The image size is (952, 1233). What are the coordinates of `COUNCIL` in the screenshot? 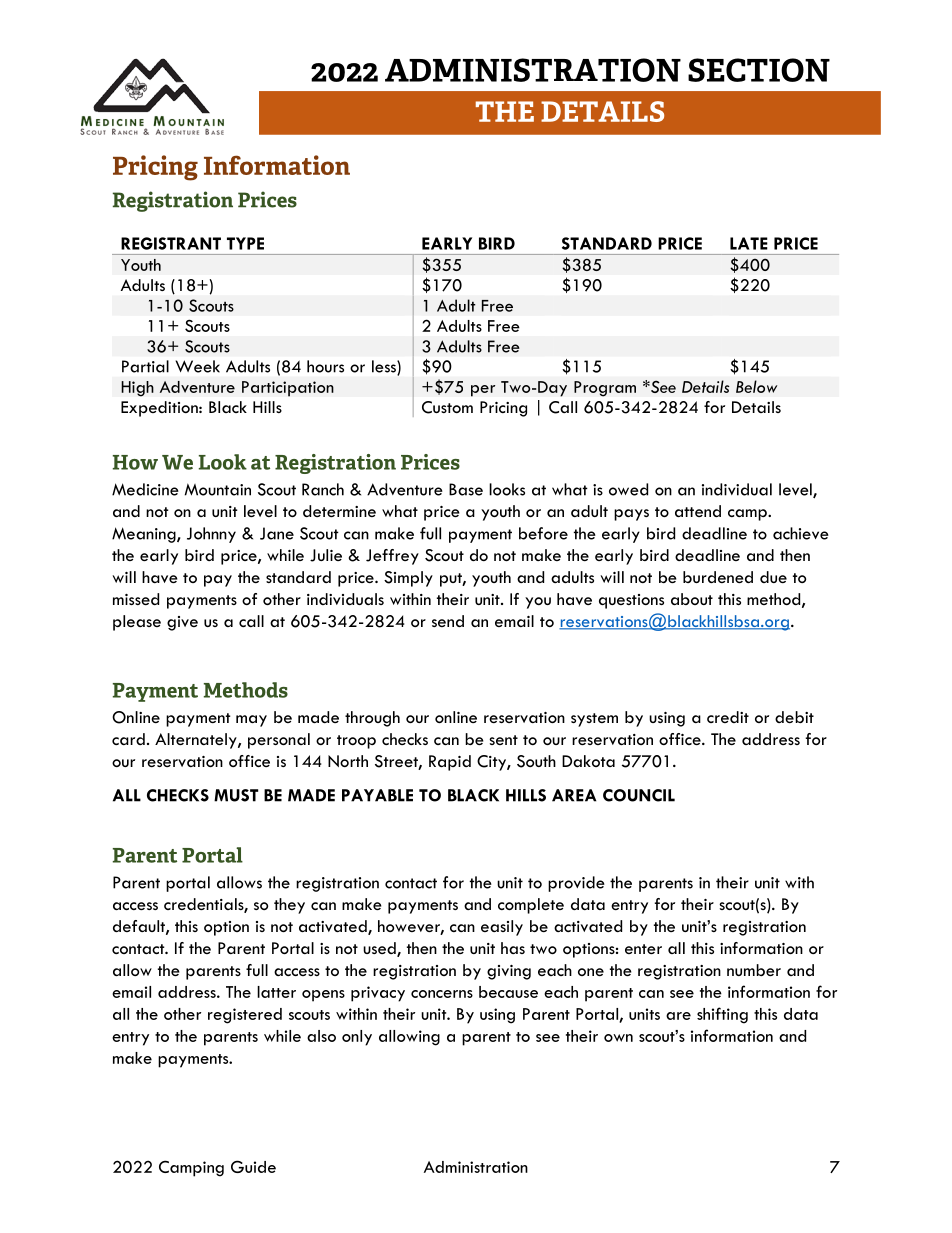 It's located at (639, 795).
